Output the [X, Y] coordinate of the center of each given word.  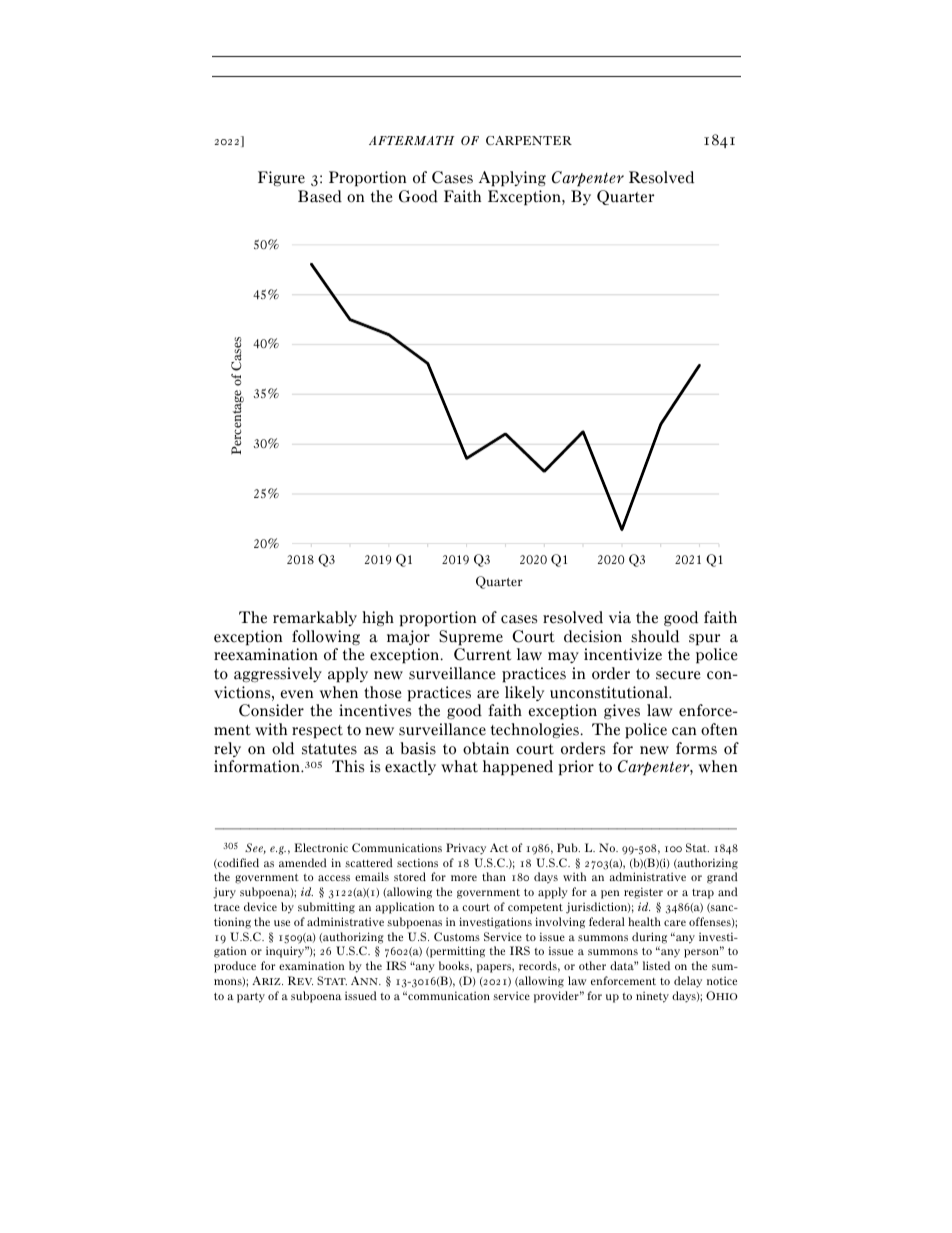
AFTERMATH [411, 140]
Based [320, 196]
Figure [281, 179]
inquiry [286, 952]
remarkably [315, 618]
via [620, 617]
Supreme [471, 638]
